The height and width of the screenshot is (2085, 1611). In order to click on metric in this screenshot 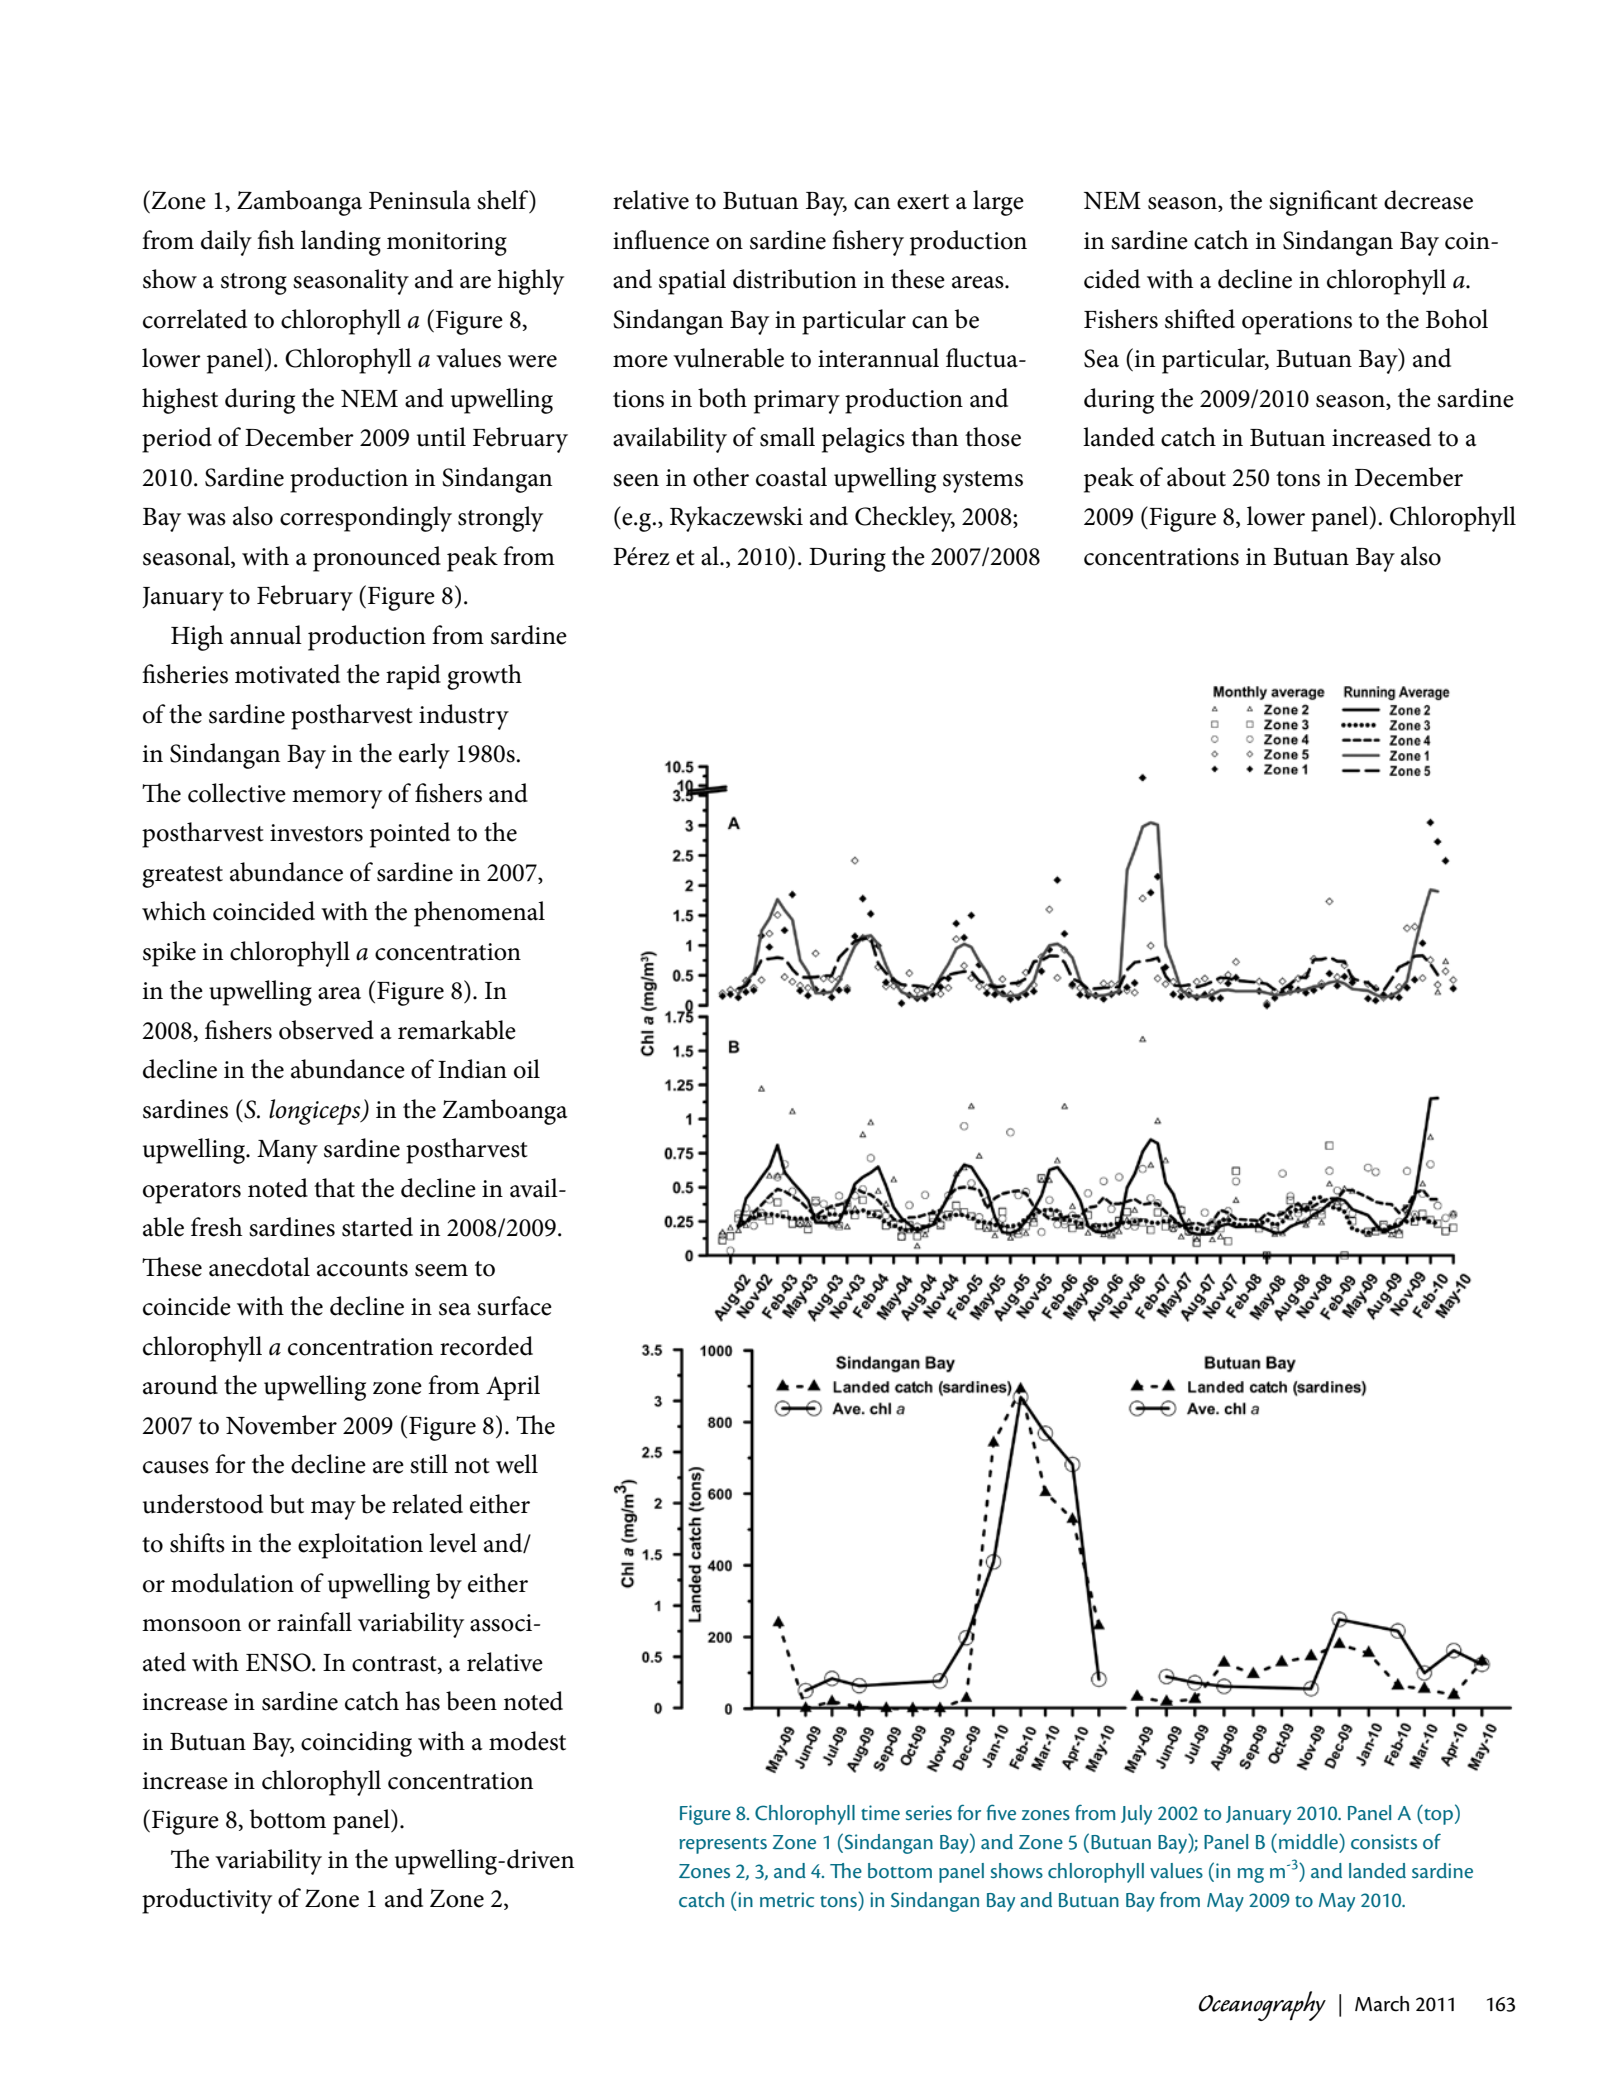, I will do `click(787, 1899)`.
